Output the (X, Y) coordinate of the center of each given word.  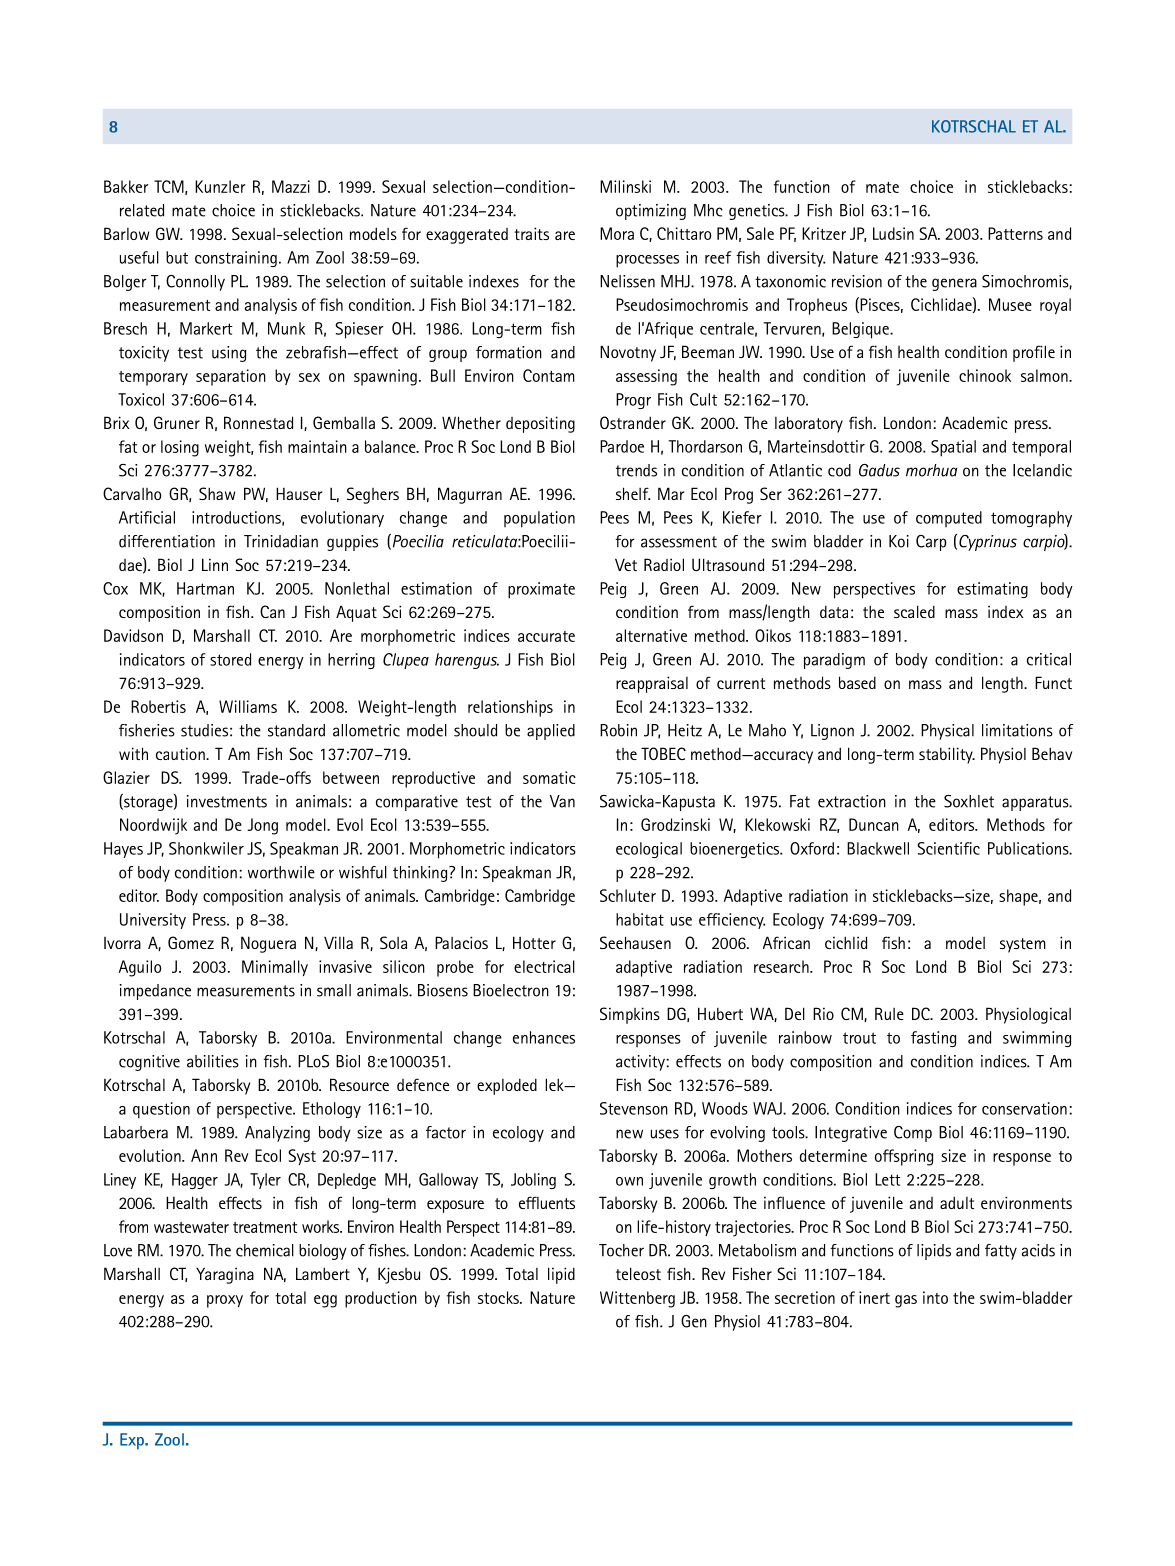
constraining (236, 259)
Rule (889, 1013)
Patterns (1015, 233)
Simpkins (630, 1015)
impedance (155, 992)
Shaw (217, 493)
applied (551, 732)
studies (204, 730)
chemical (265, 1250)
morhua (931, 470)
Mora (617, 233)
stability (947, 755)
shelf (633, 493)
